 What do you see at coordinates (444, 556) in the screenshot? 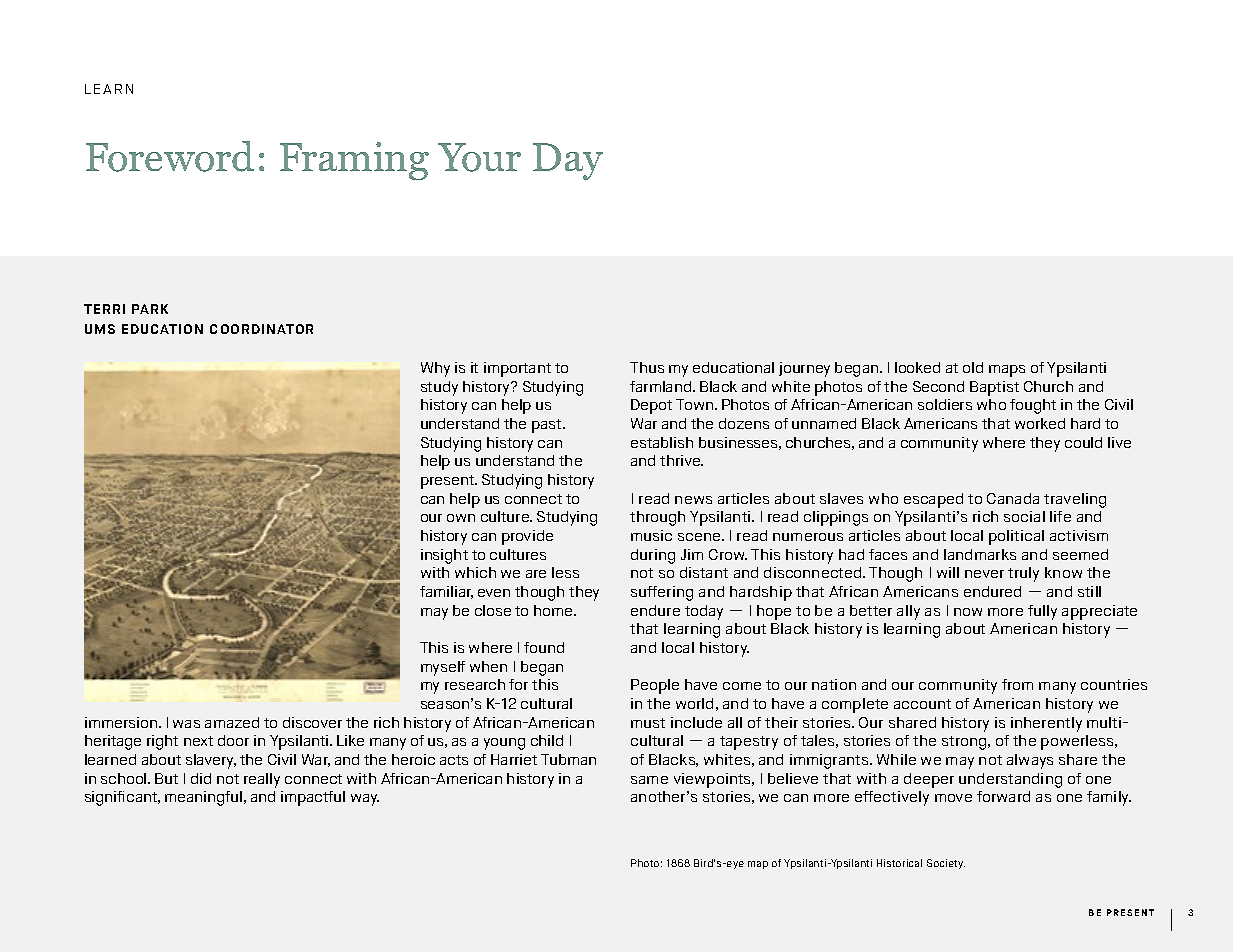
I see `insight` at bounding box center [444, 556].
